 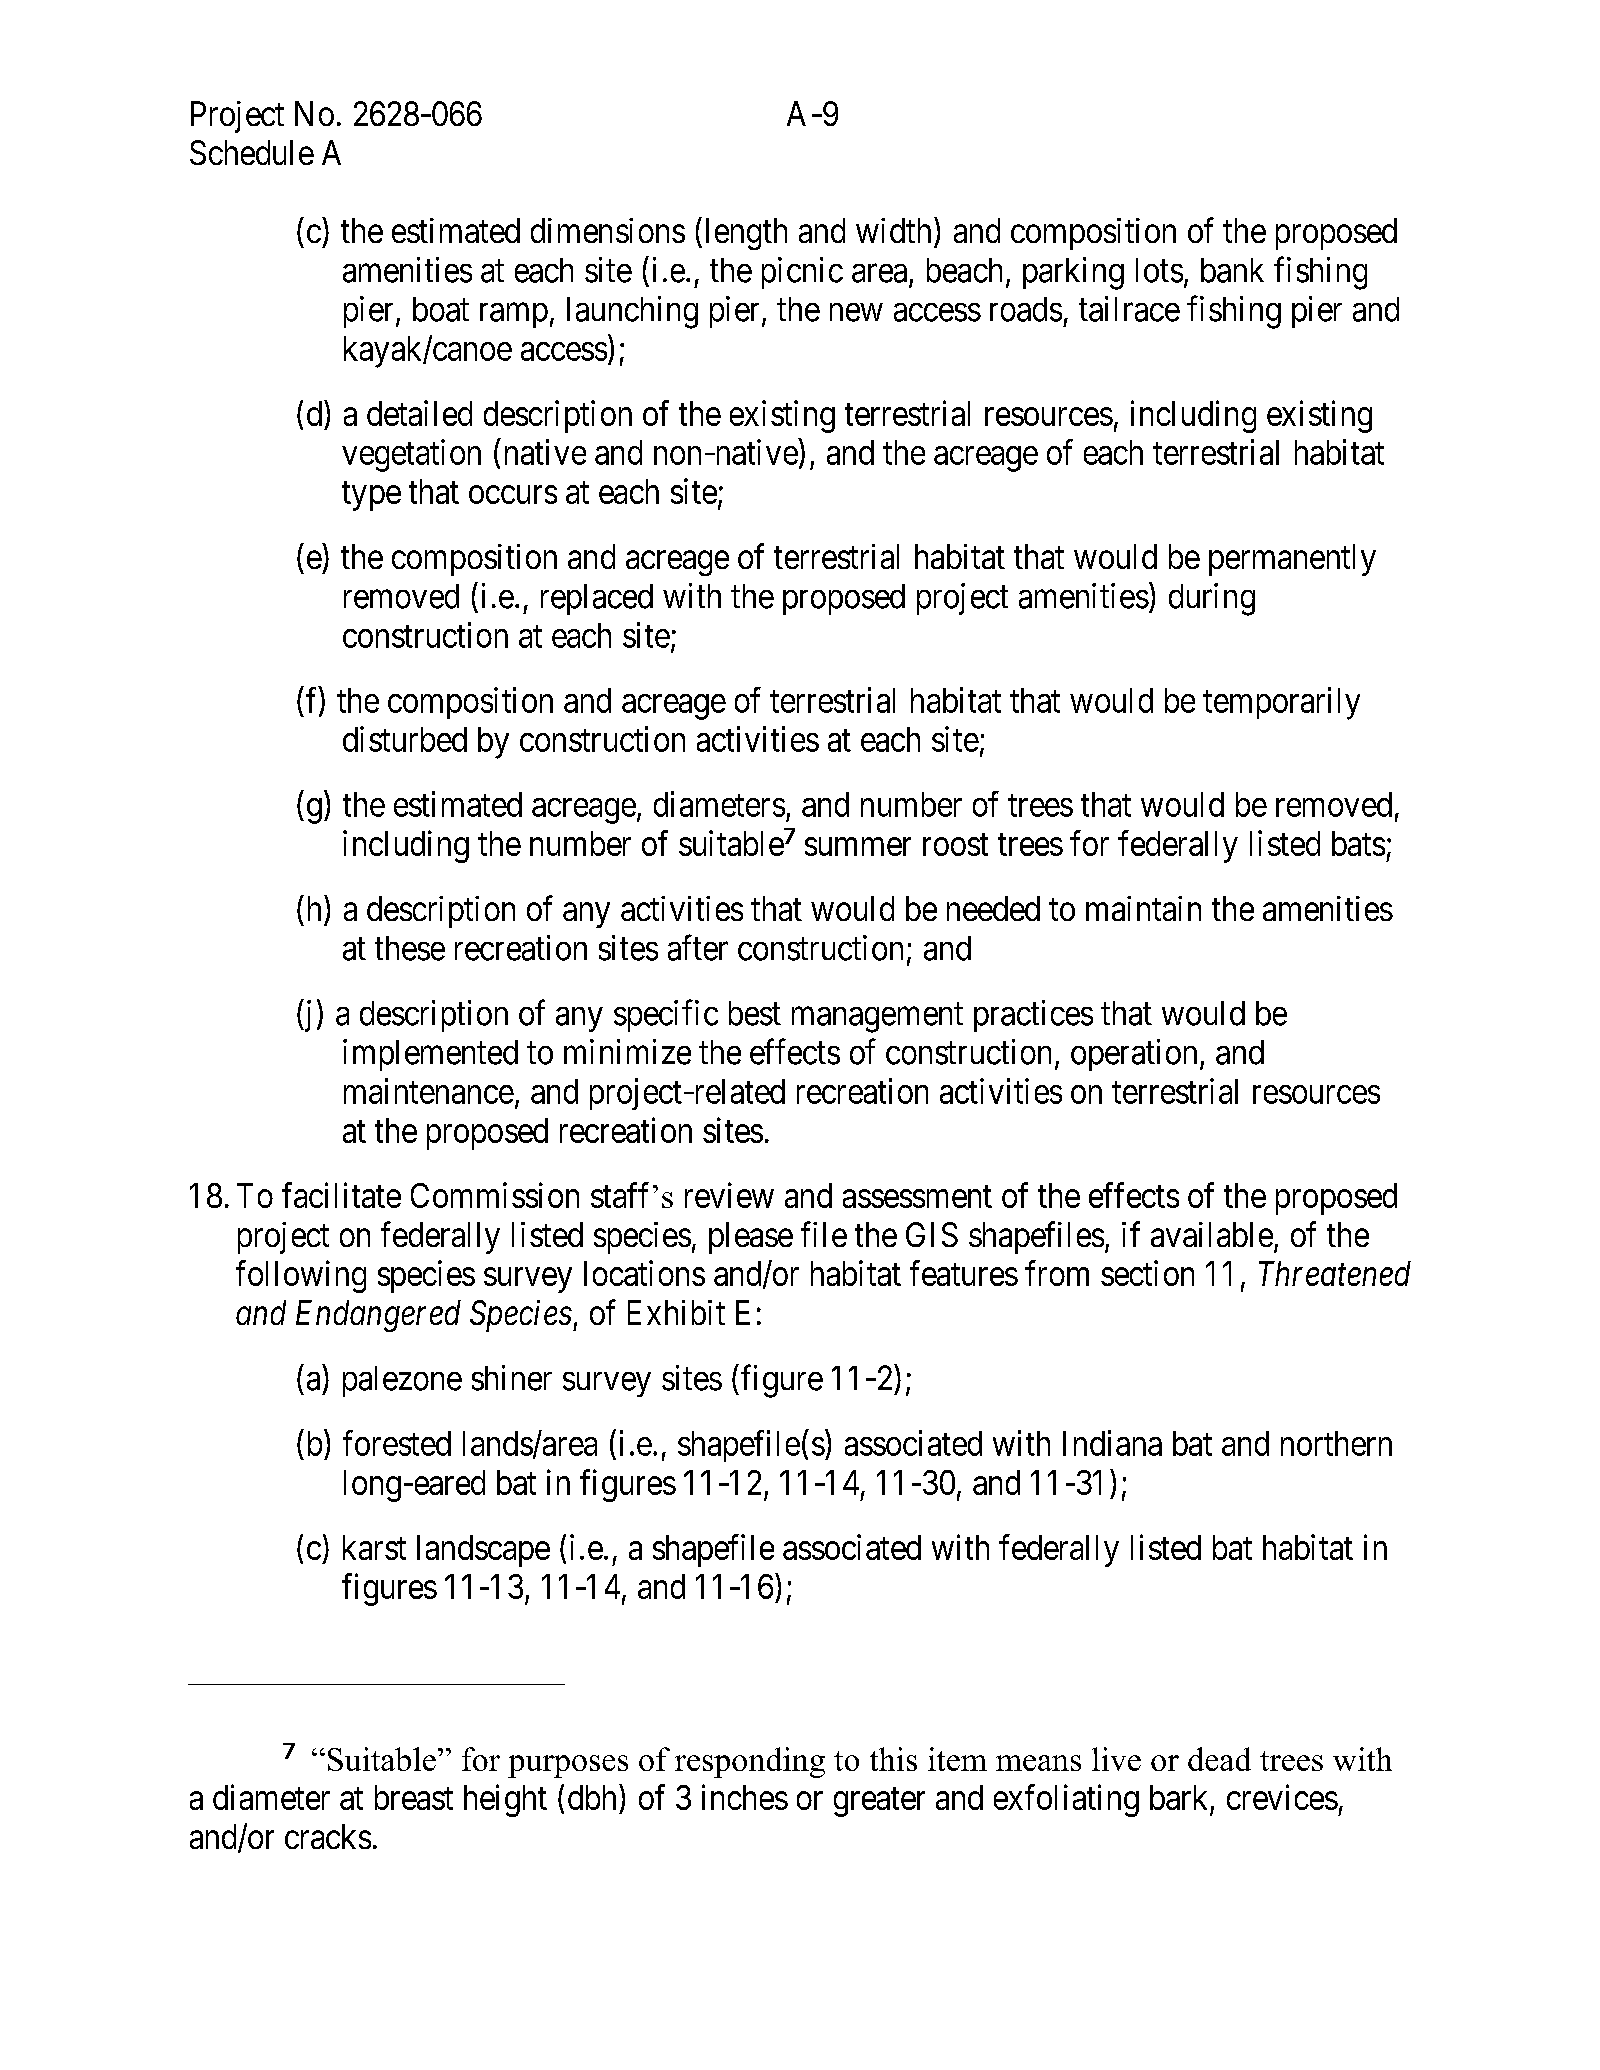 What do you see at coordinates (755, 1013) in the screenshot?
I see `best` at bounding box center [755, 1013].
